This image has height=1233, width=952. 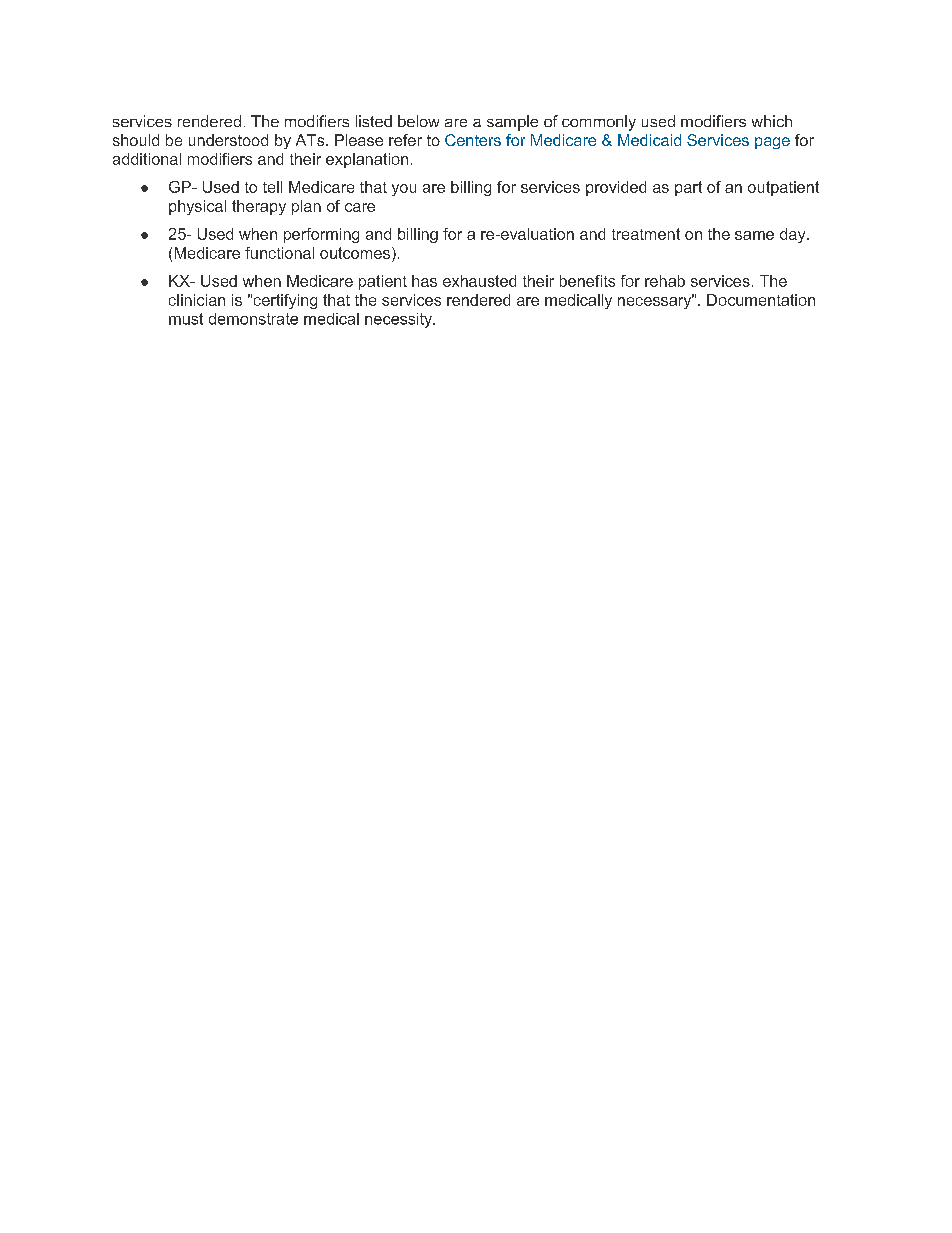 I want to click on exhausted, so click(x=479, y=281).
